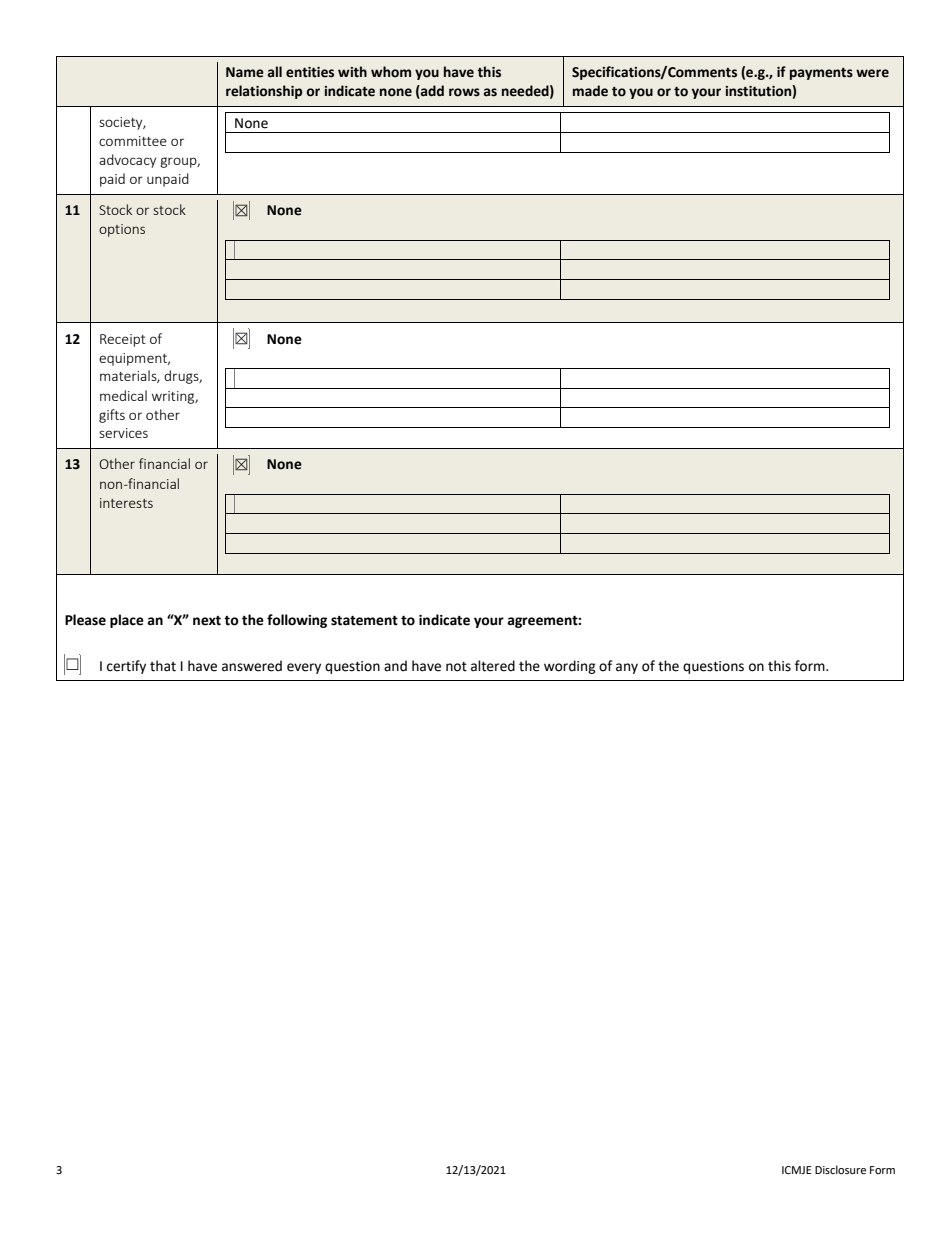 This screenshot has height=1233, width=952. I want to click on wording, so click(570, 667).
